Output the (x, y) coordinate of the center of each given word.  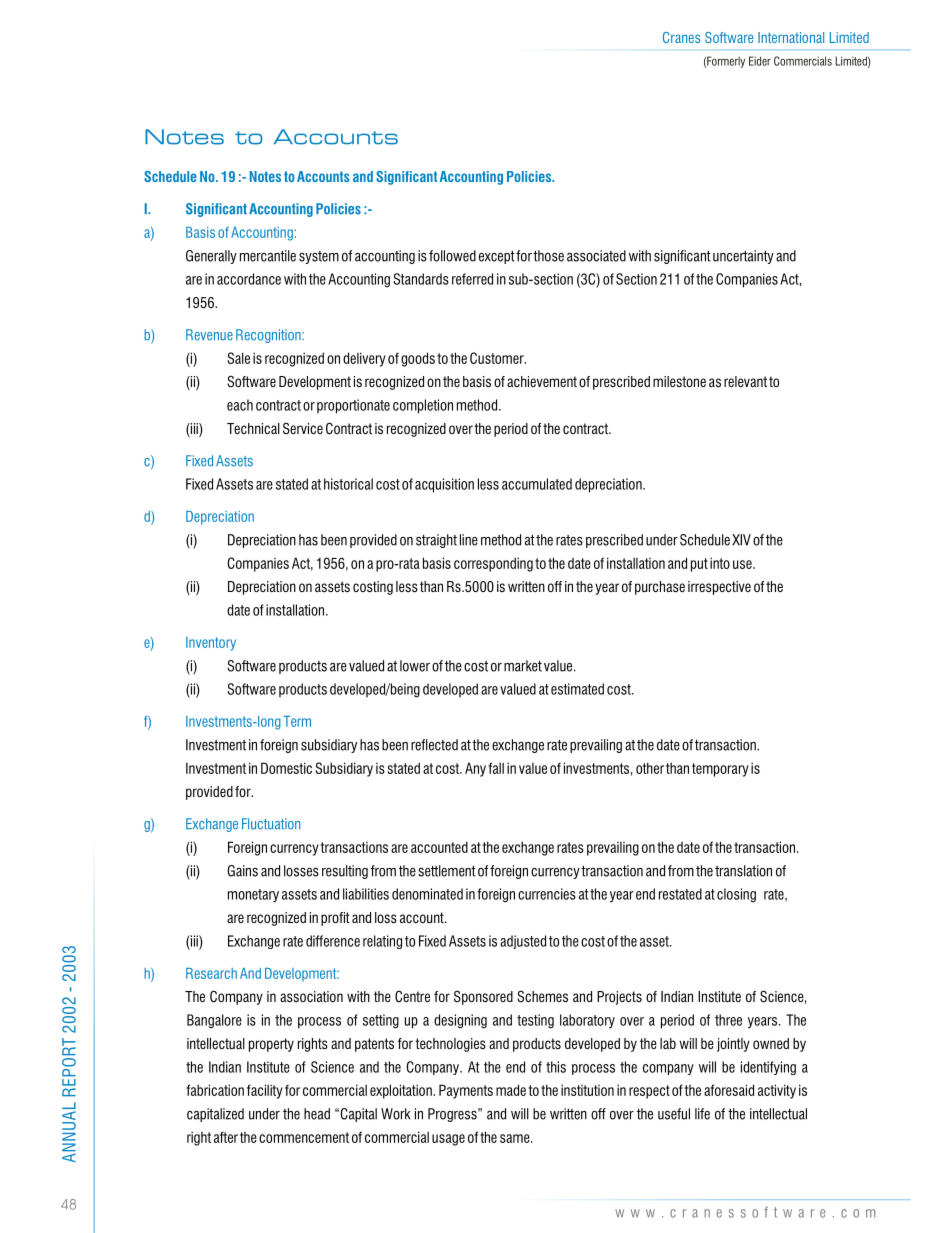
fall (496, 768)
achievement (542, 381)
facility (265, 1091)
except (497, 257)
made (511, 1090)
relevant (745, 381)
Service (303, 428)
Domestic (286, 768)
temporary (720, 770)
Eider (760, 61)
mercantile (268, 256)
